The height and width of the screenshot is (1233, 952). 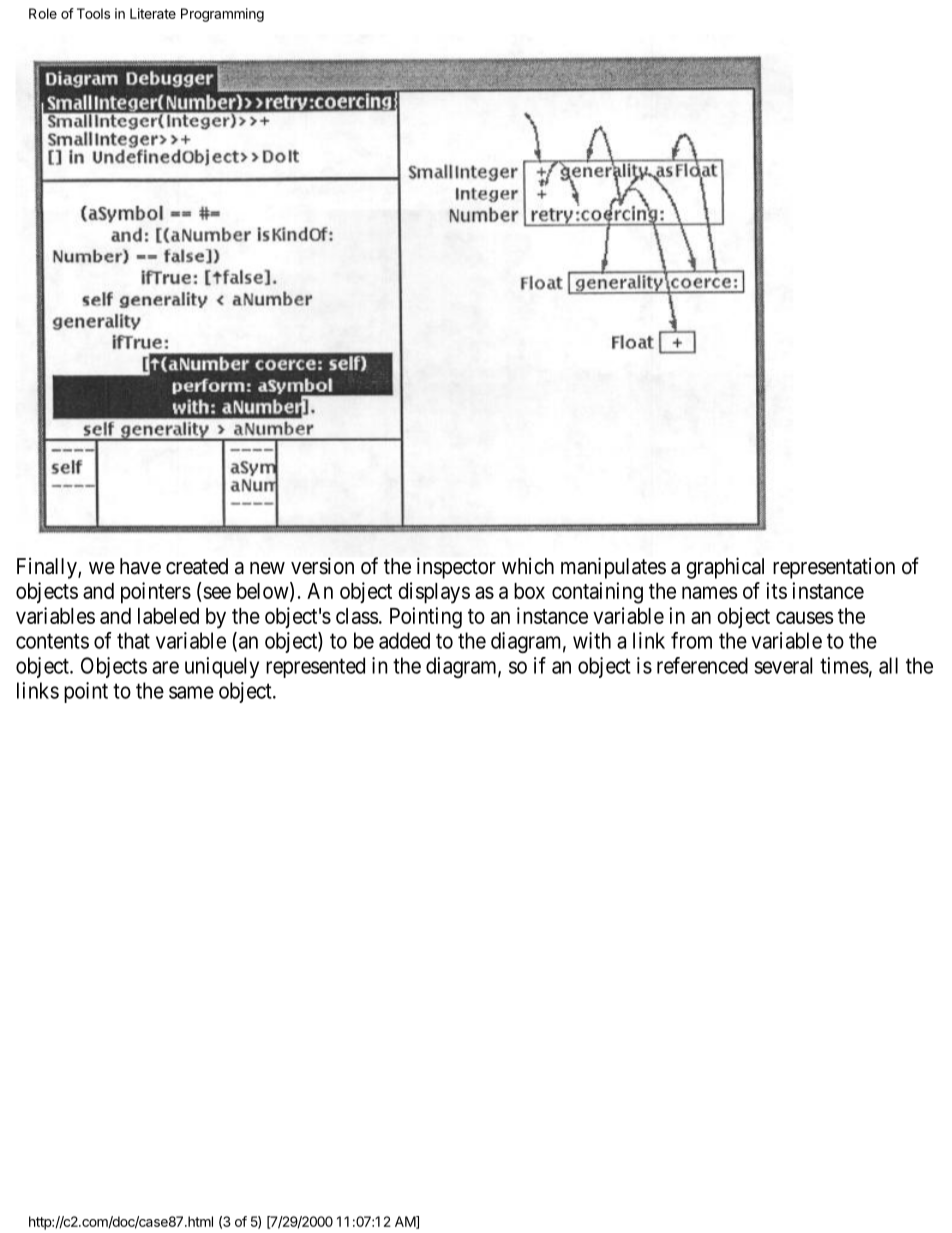 I want to click on representation, so click(x=834, y=568).
